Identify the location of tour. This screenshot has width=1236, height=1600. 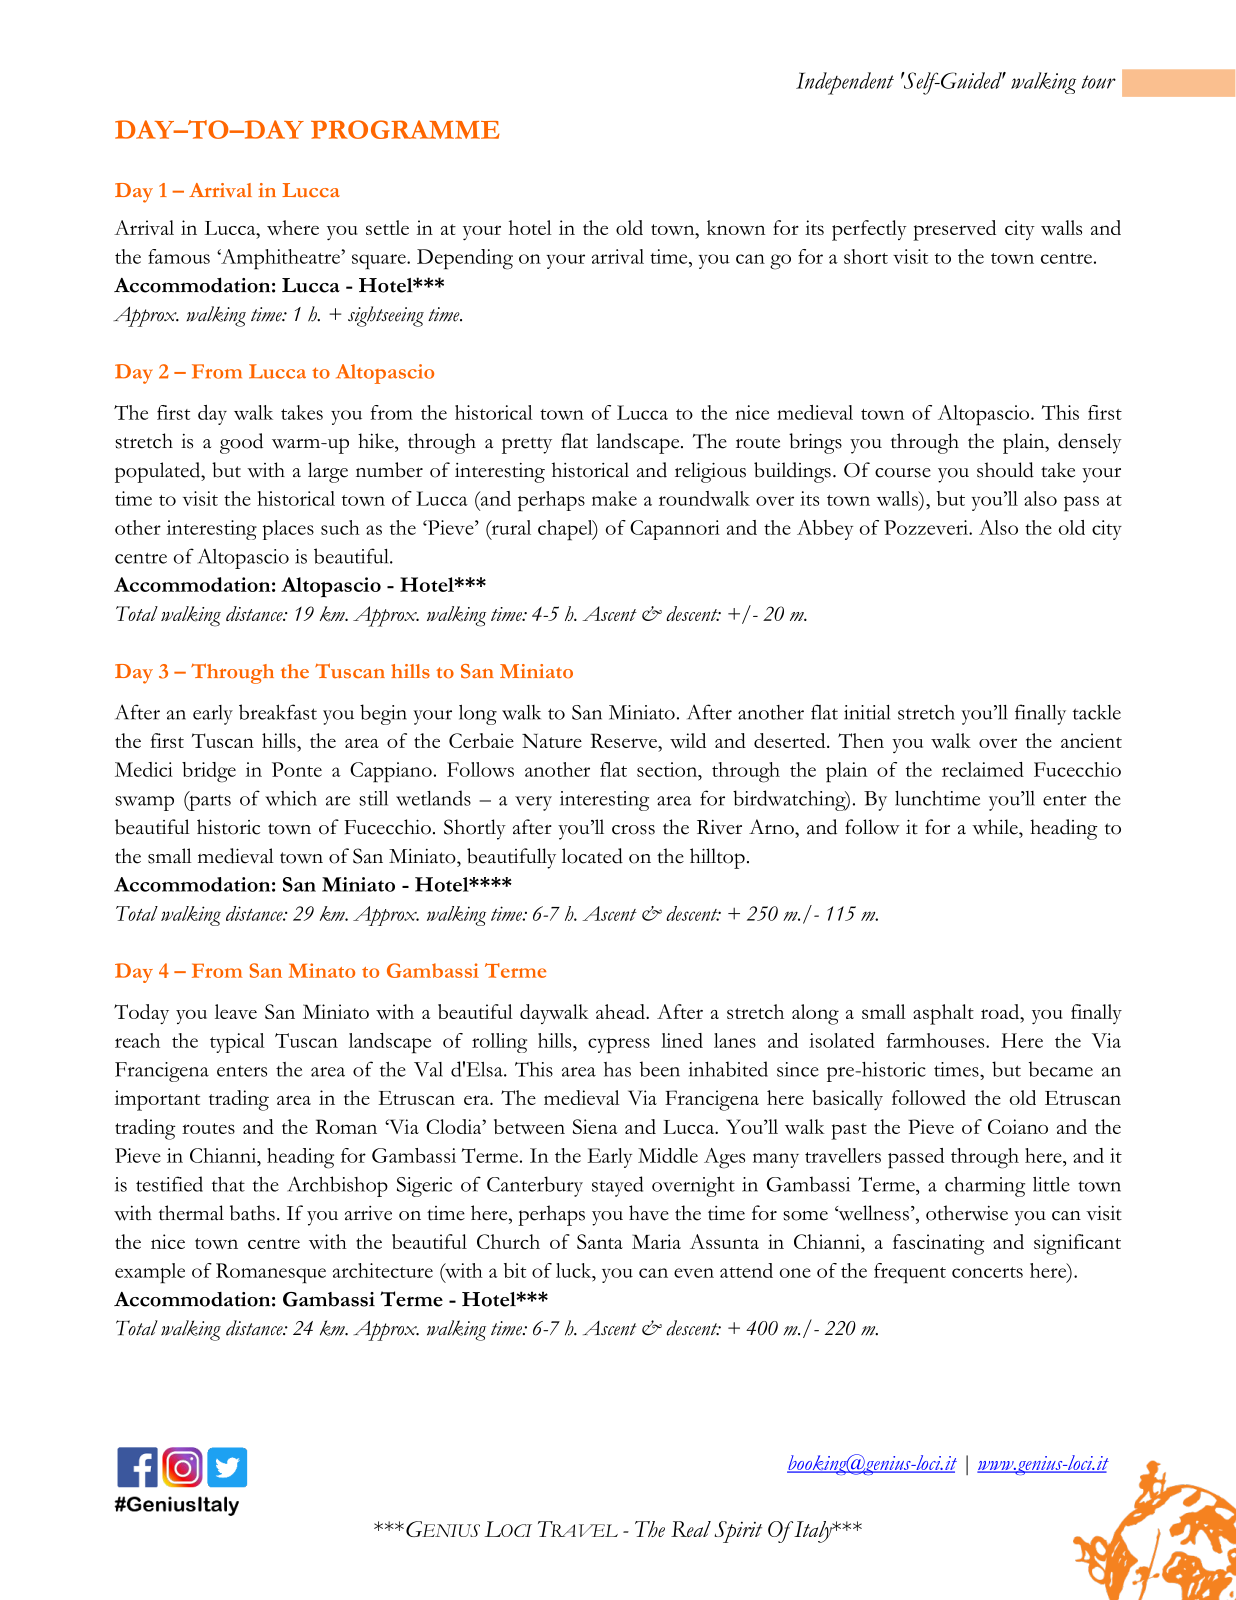
(1099, 82).
